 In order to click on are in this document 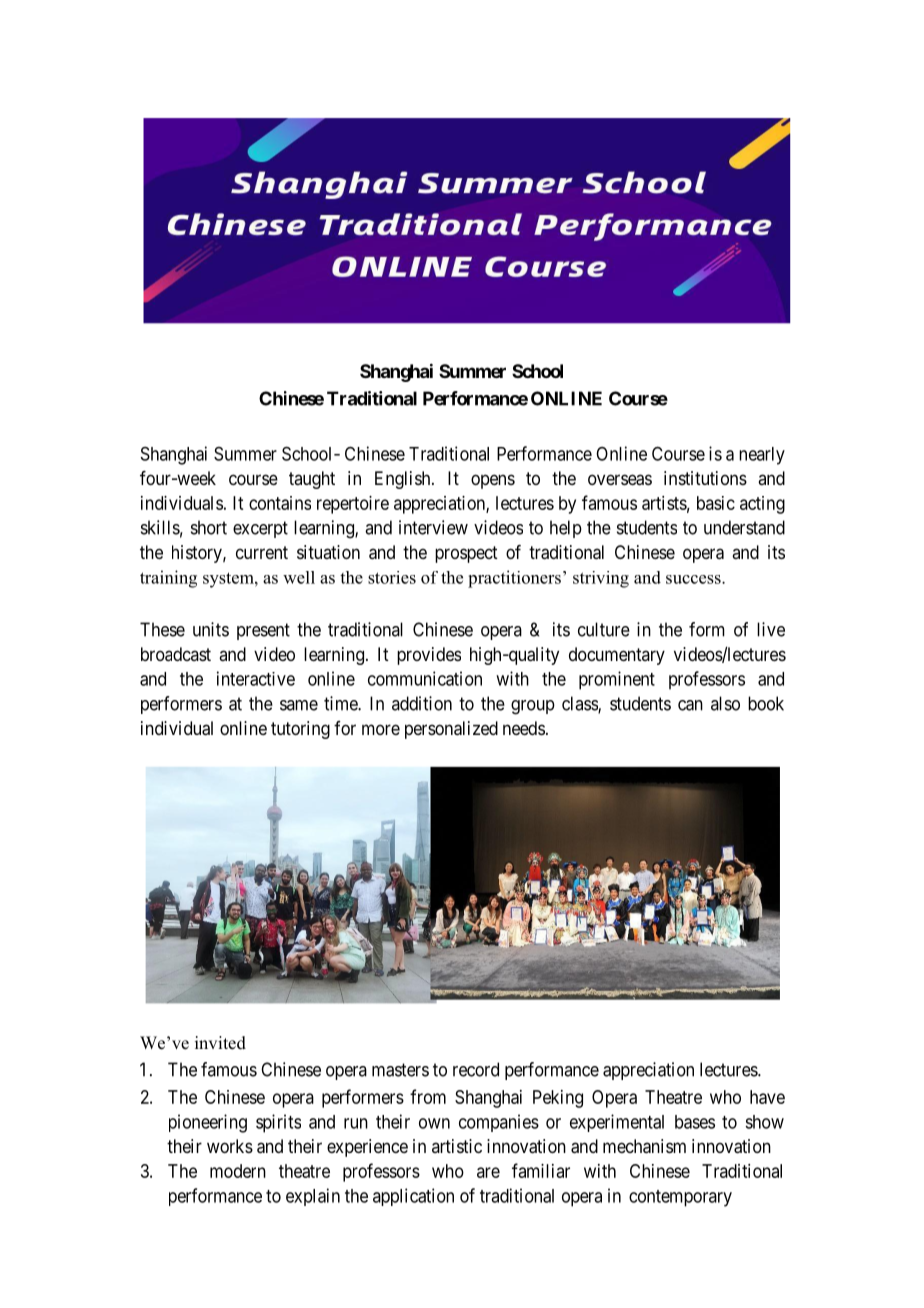, I will do `click(488, 1172)`.
